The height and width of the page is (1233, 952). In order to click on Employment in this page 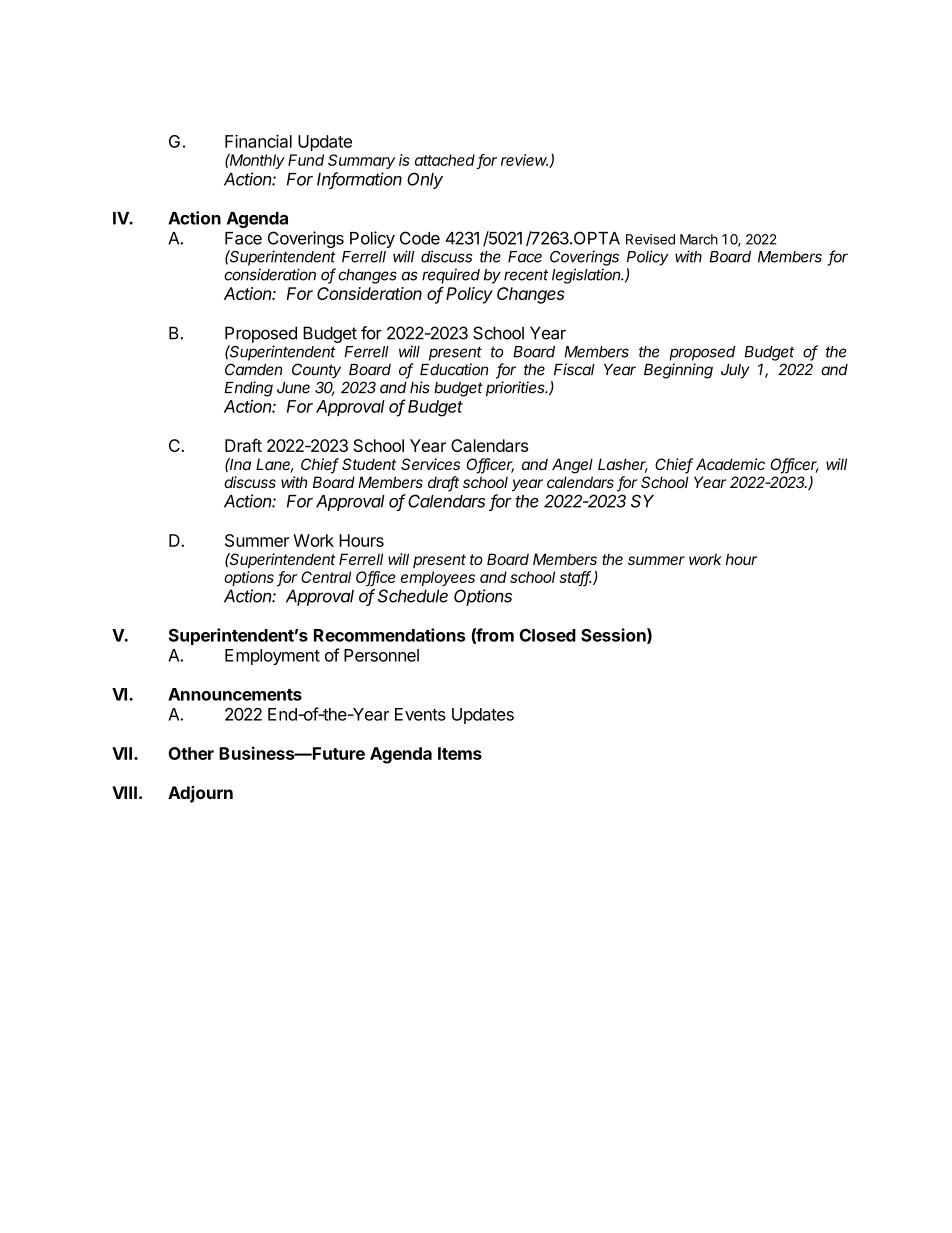, I will do `click(272, 657)`.
